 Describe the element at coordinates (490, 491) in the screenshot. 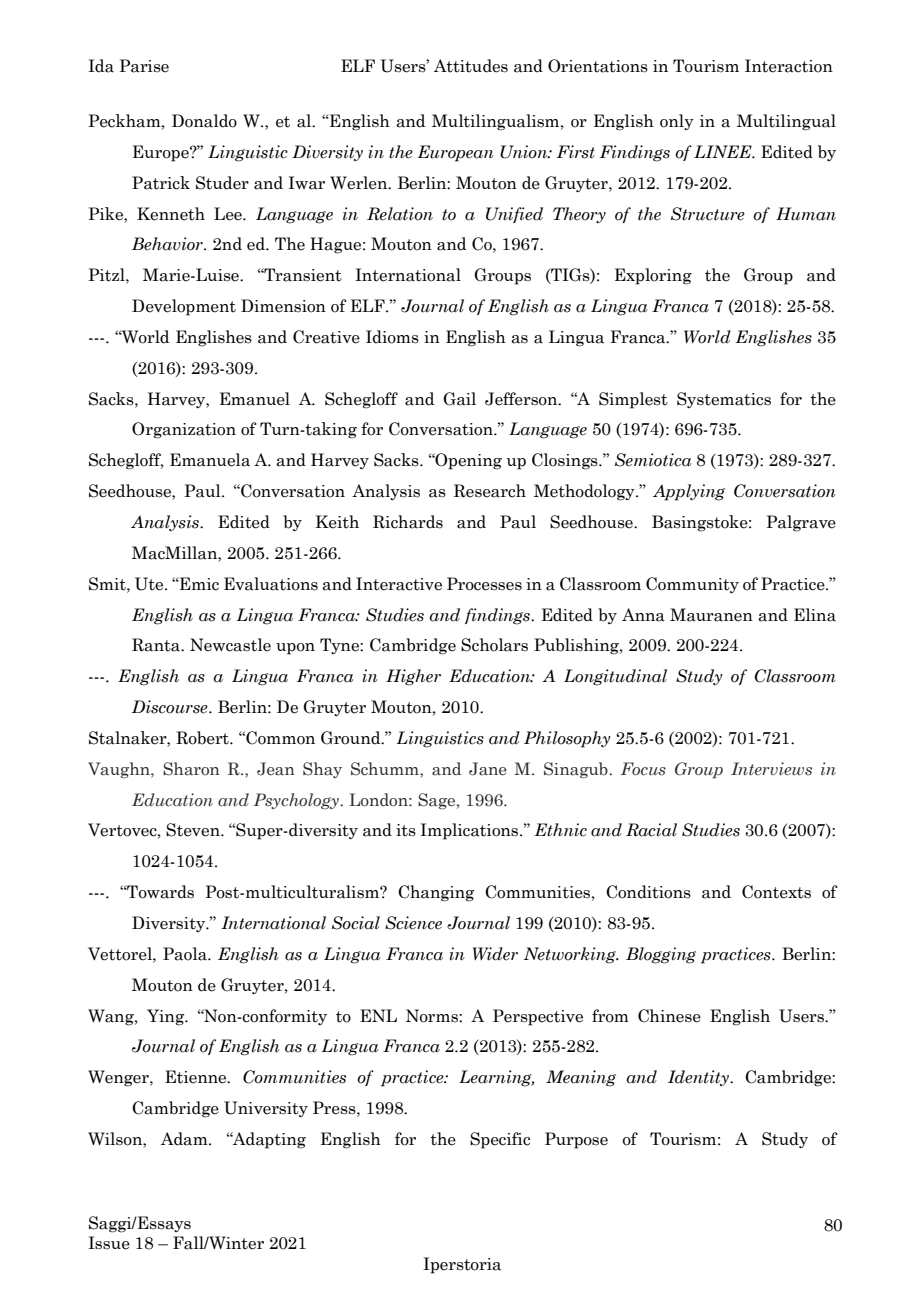

I see `Research` at that location.
